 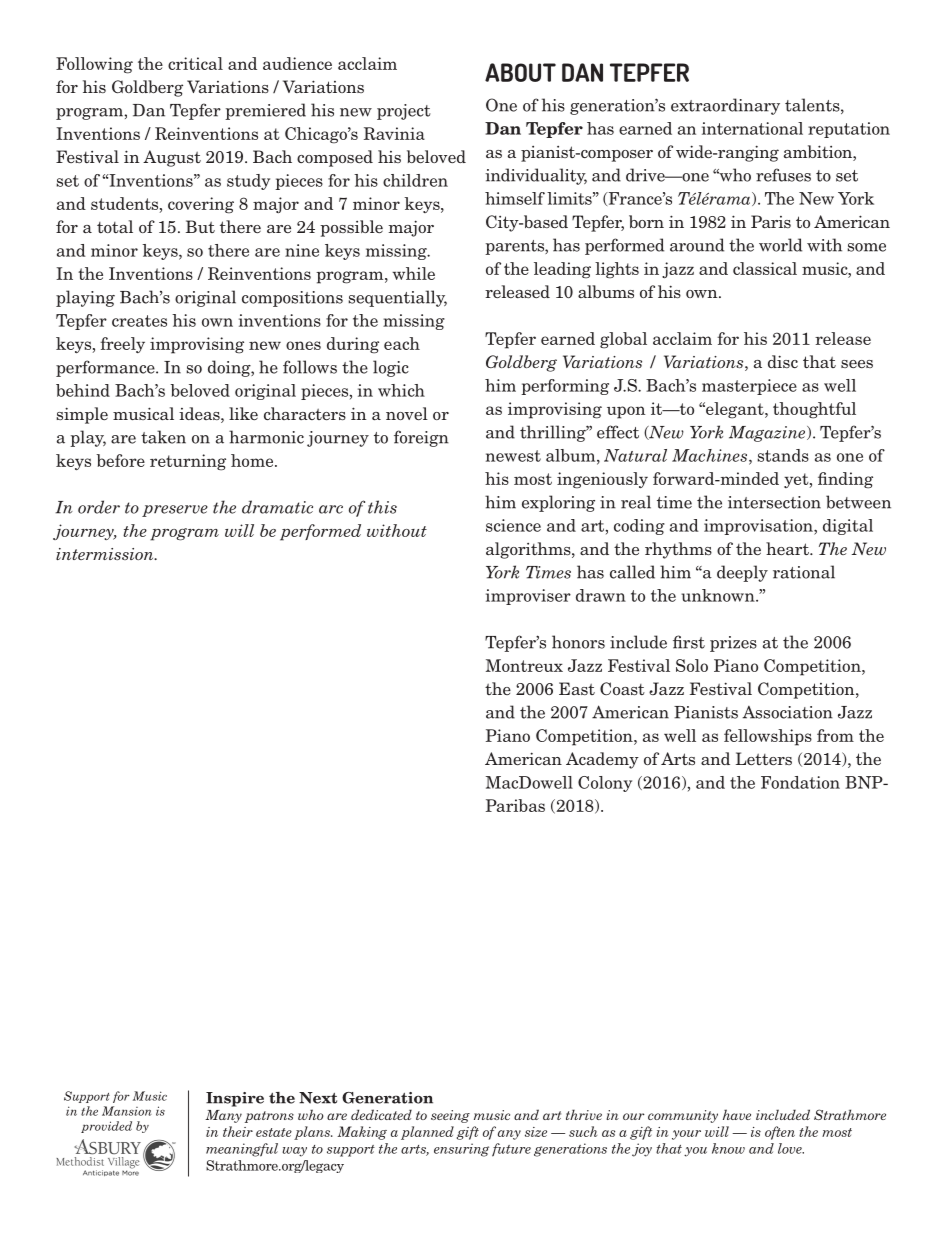 What do you see at coordinates (450, 1116) in the screenshot?
I see `seeing` at bounding box center [450, 1116].
